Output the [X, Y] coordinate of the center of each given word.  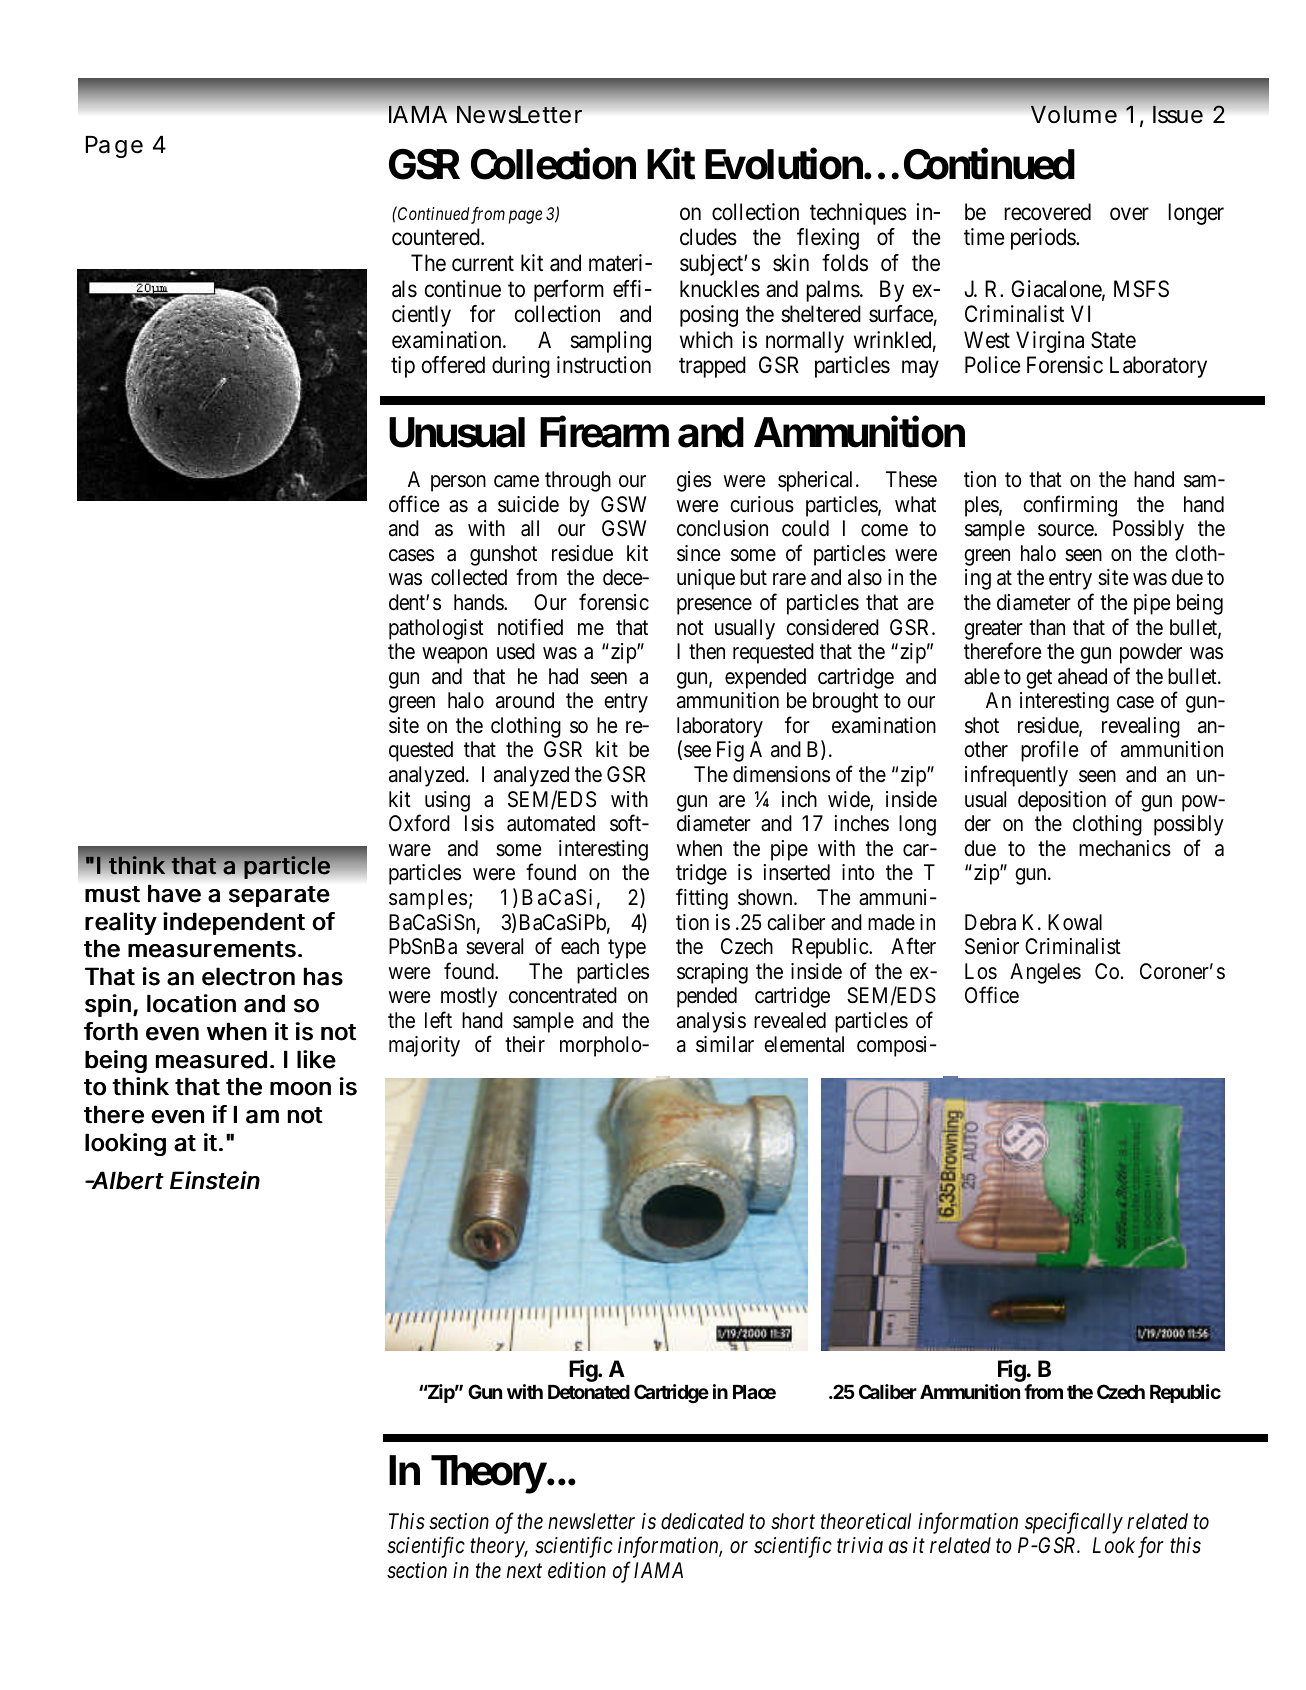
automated [551, 823]
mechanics [1125, 848]
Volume [1074, 114]
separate [279, 896]
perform [569, 291]
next [524, 1571]
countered [437, 237]
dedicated [702, 1521]
